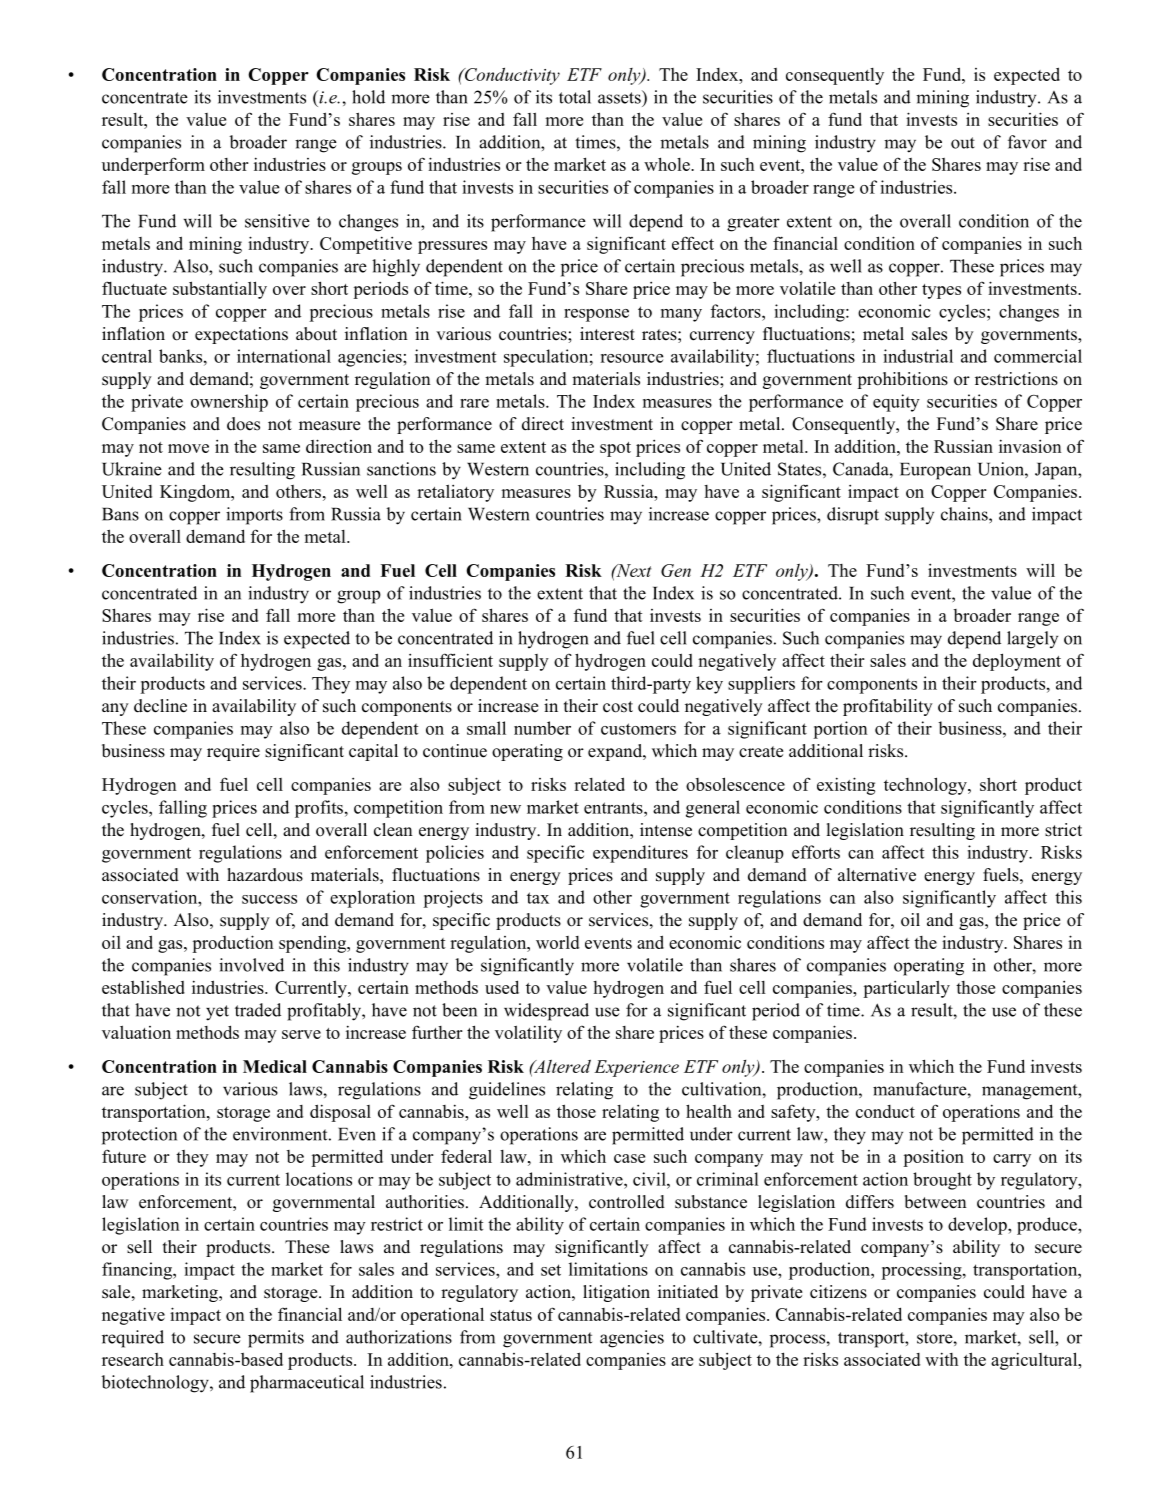 The height and width of the screenshot is (1488, 1150). Describe the element at coordinates (254, 516) in the screenshot. I see `imports` at that location.
